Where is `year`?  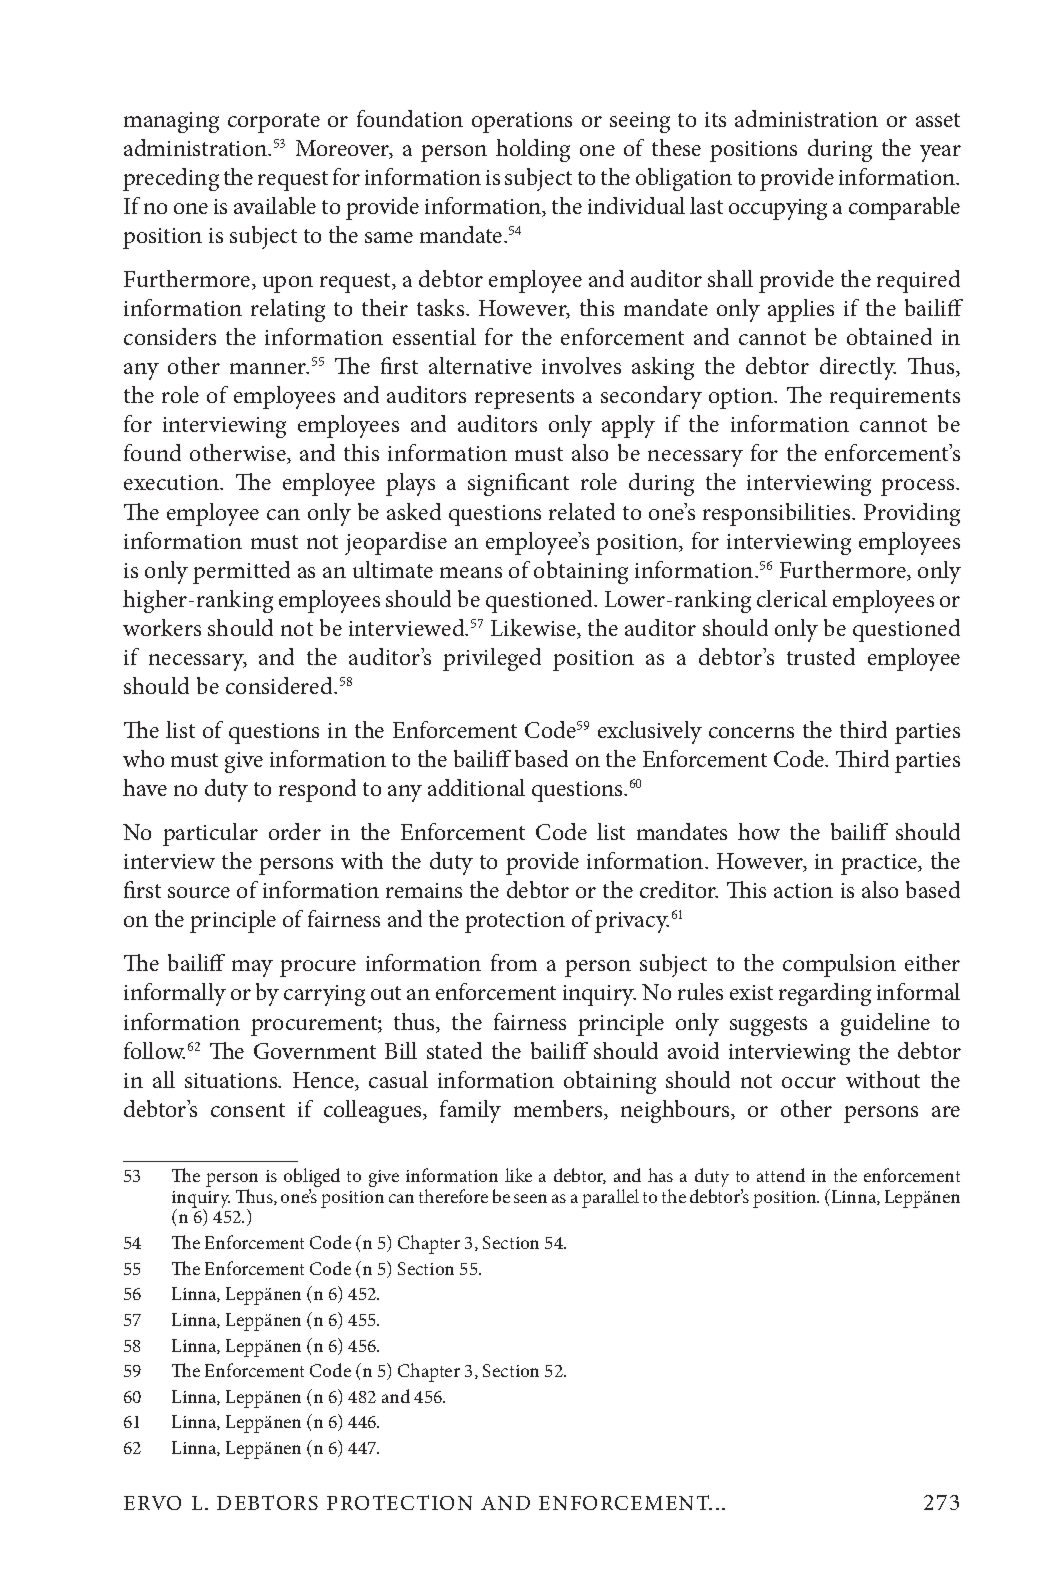
year is located at coordinates (940, 153).
